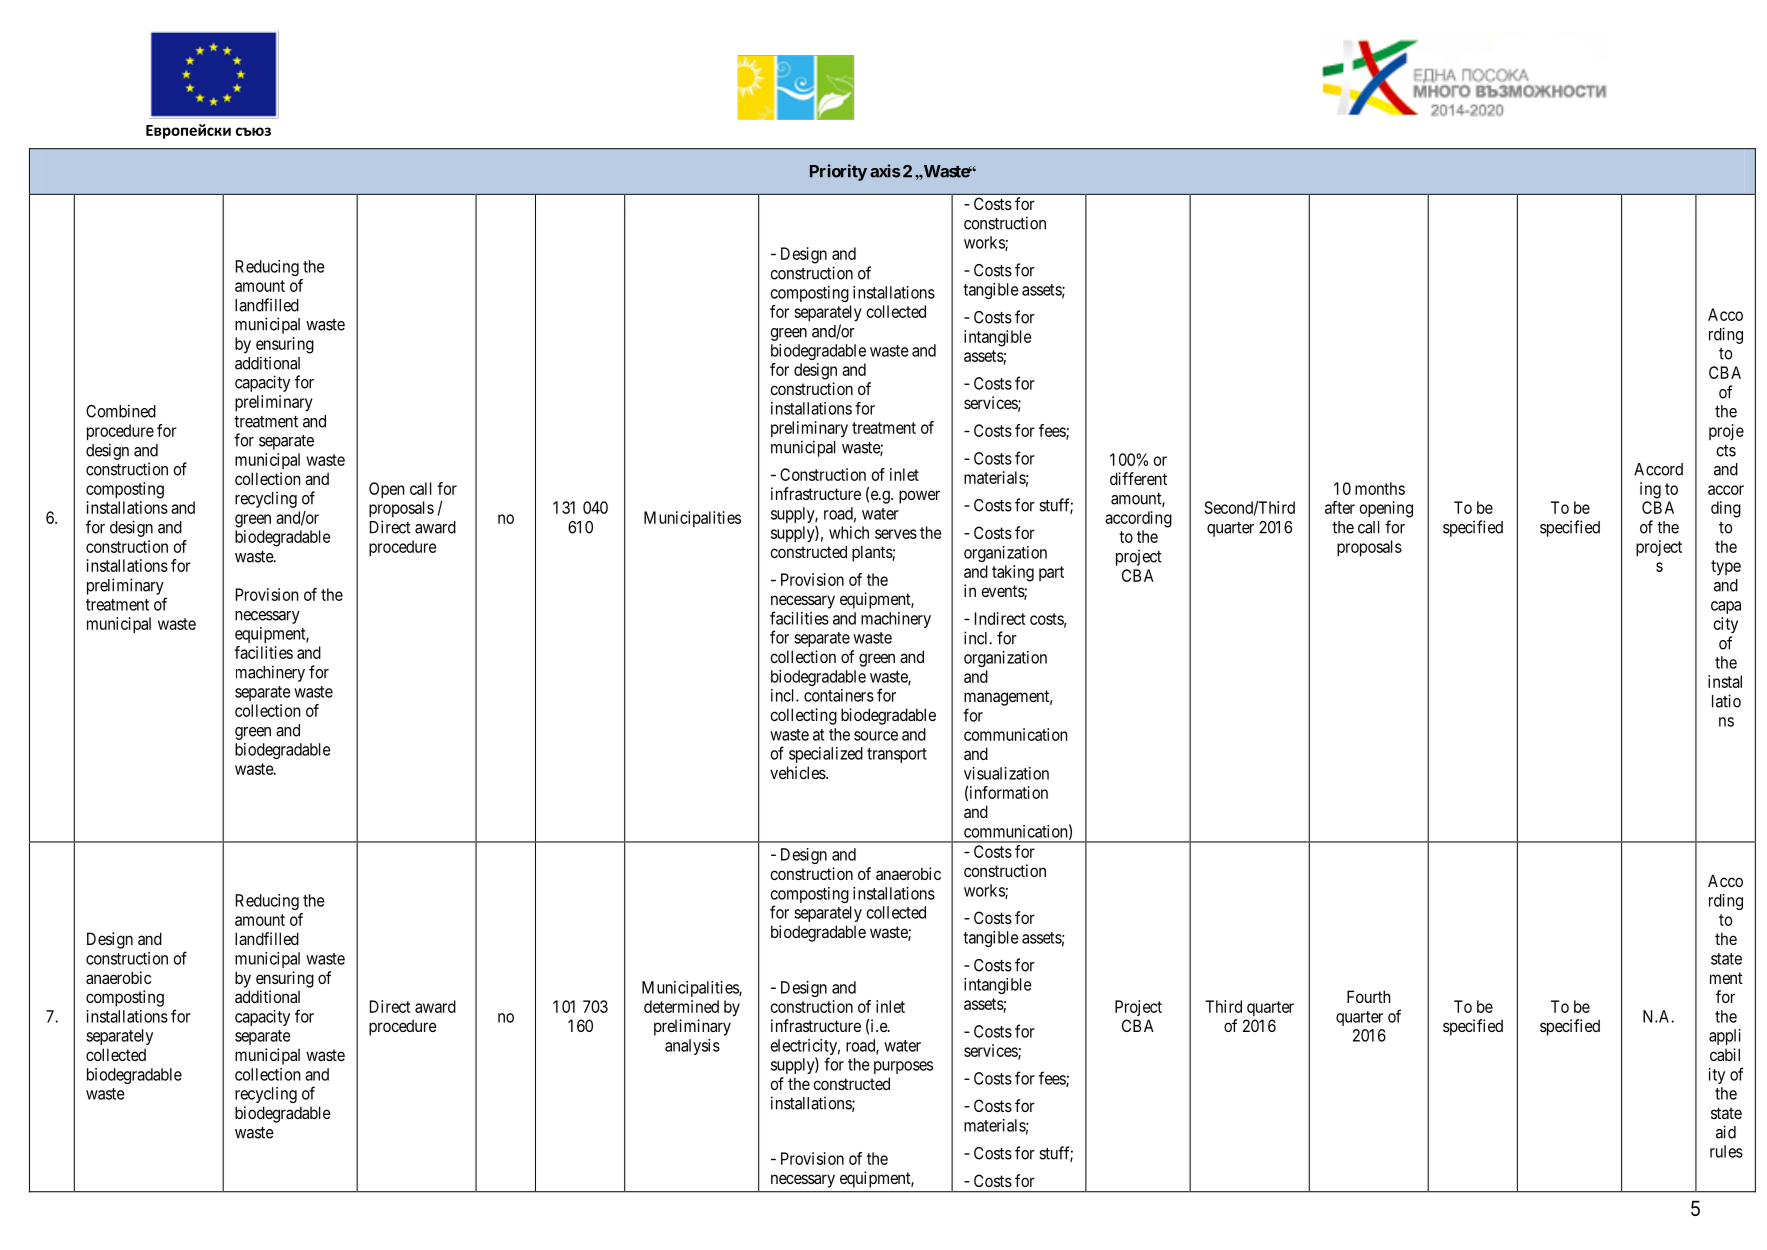 The image size is (1767, 1250). Describe the element at coordinates (838, 172) in the page. I see `Priority` at that location.
